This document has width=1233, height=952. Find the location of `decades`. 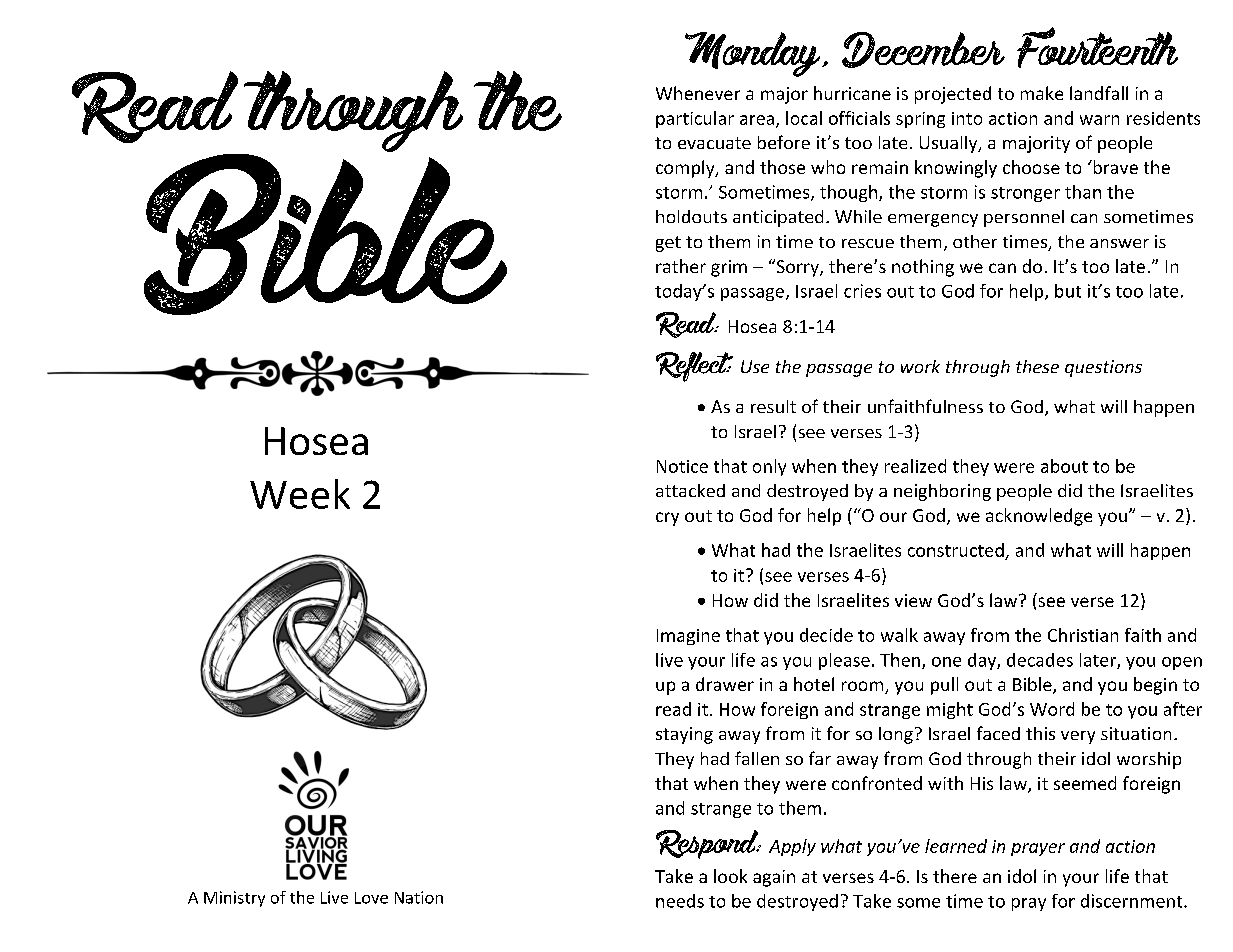

decades is located at coordinates (1040, 660).
